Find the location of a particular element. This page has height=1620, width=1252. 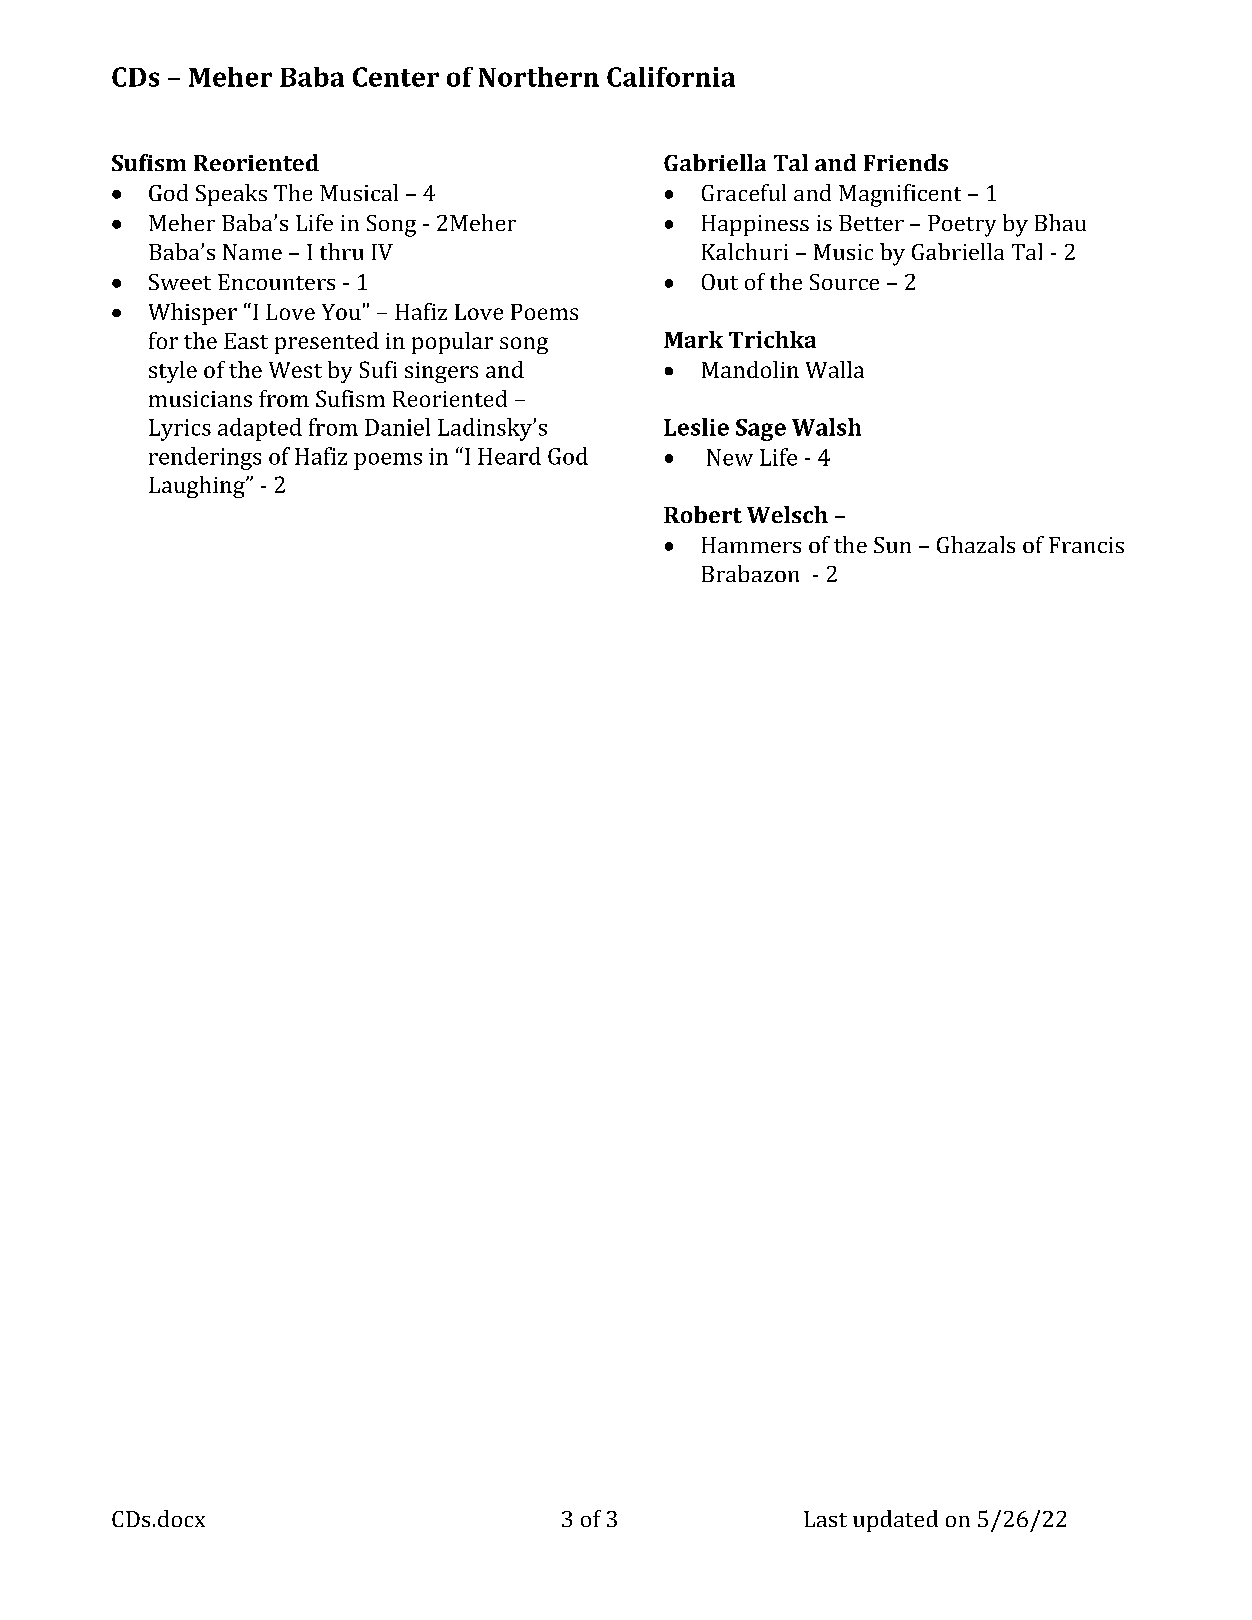

Speaks is located at coordinates (231, 195).
